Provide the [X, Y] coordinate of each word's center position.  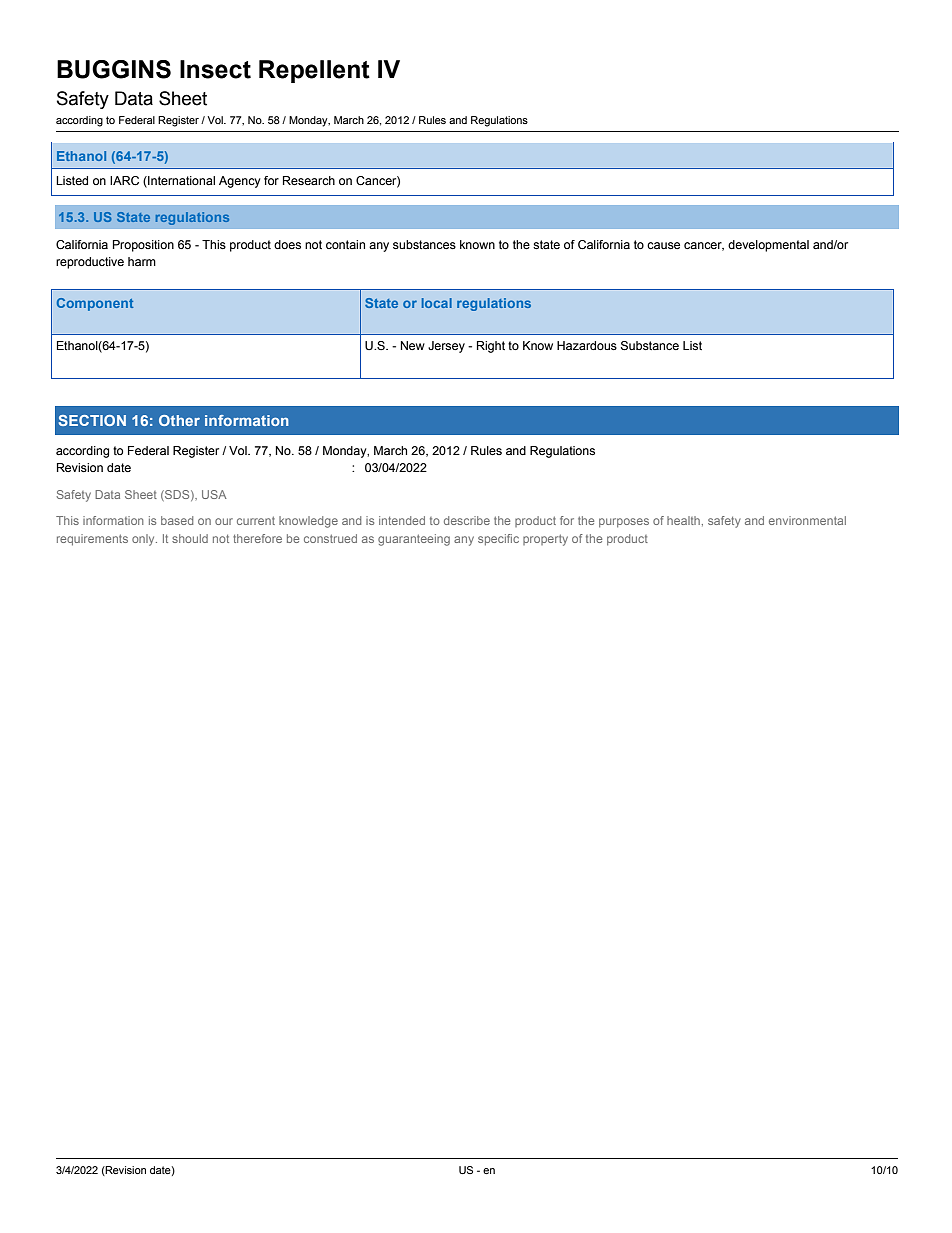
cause [663, 245]
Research [309, 180]
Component [95, 304]
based [177, 520]
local [437, 303]
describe [467, 520]
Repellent [314, 71]
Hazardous [587, 345]
